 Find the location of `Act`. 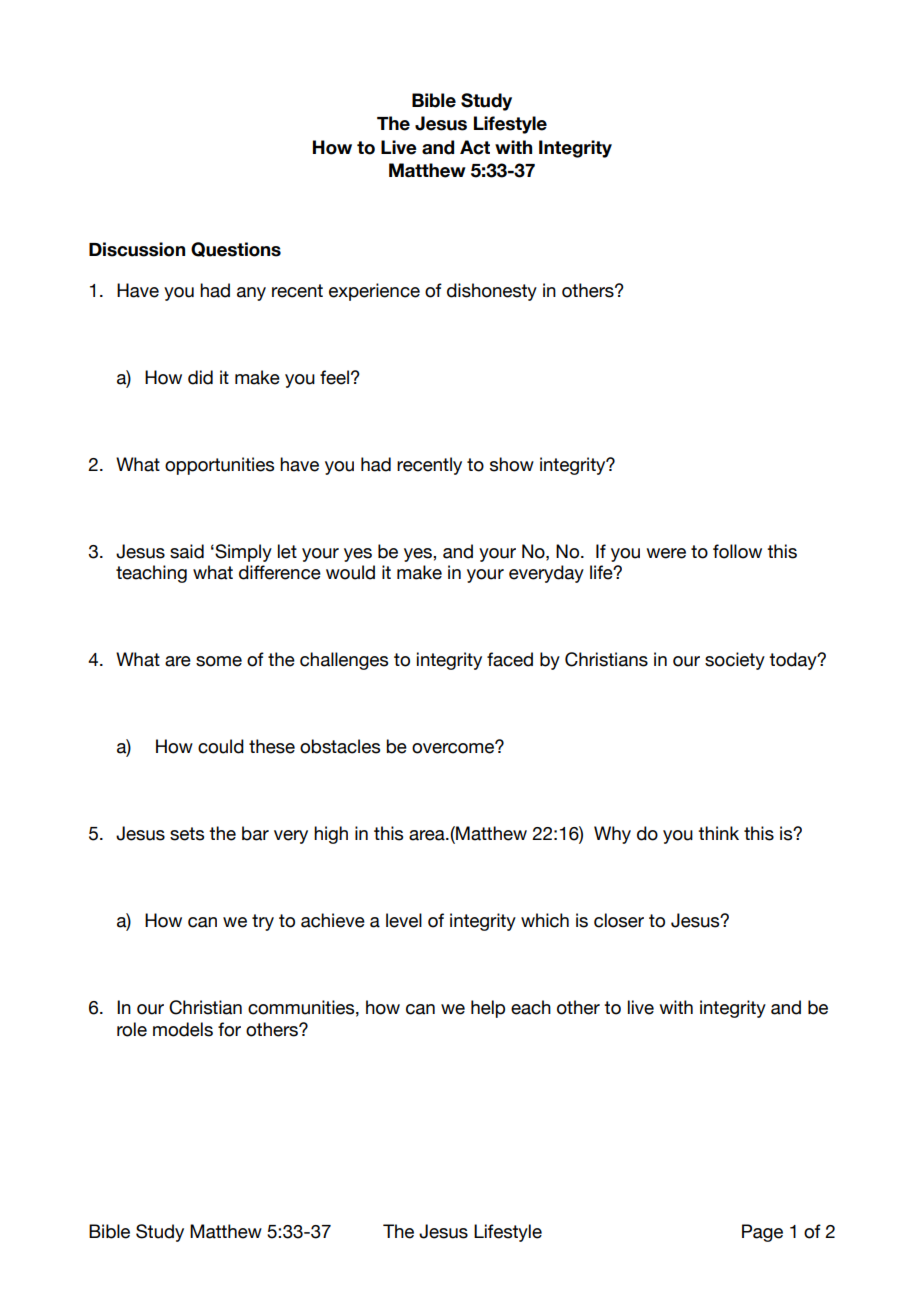

Act is located at coordinates (475, 147).
